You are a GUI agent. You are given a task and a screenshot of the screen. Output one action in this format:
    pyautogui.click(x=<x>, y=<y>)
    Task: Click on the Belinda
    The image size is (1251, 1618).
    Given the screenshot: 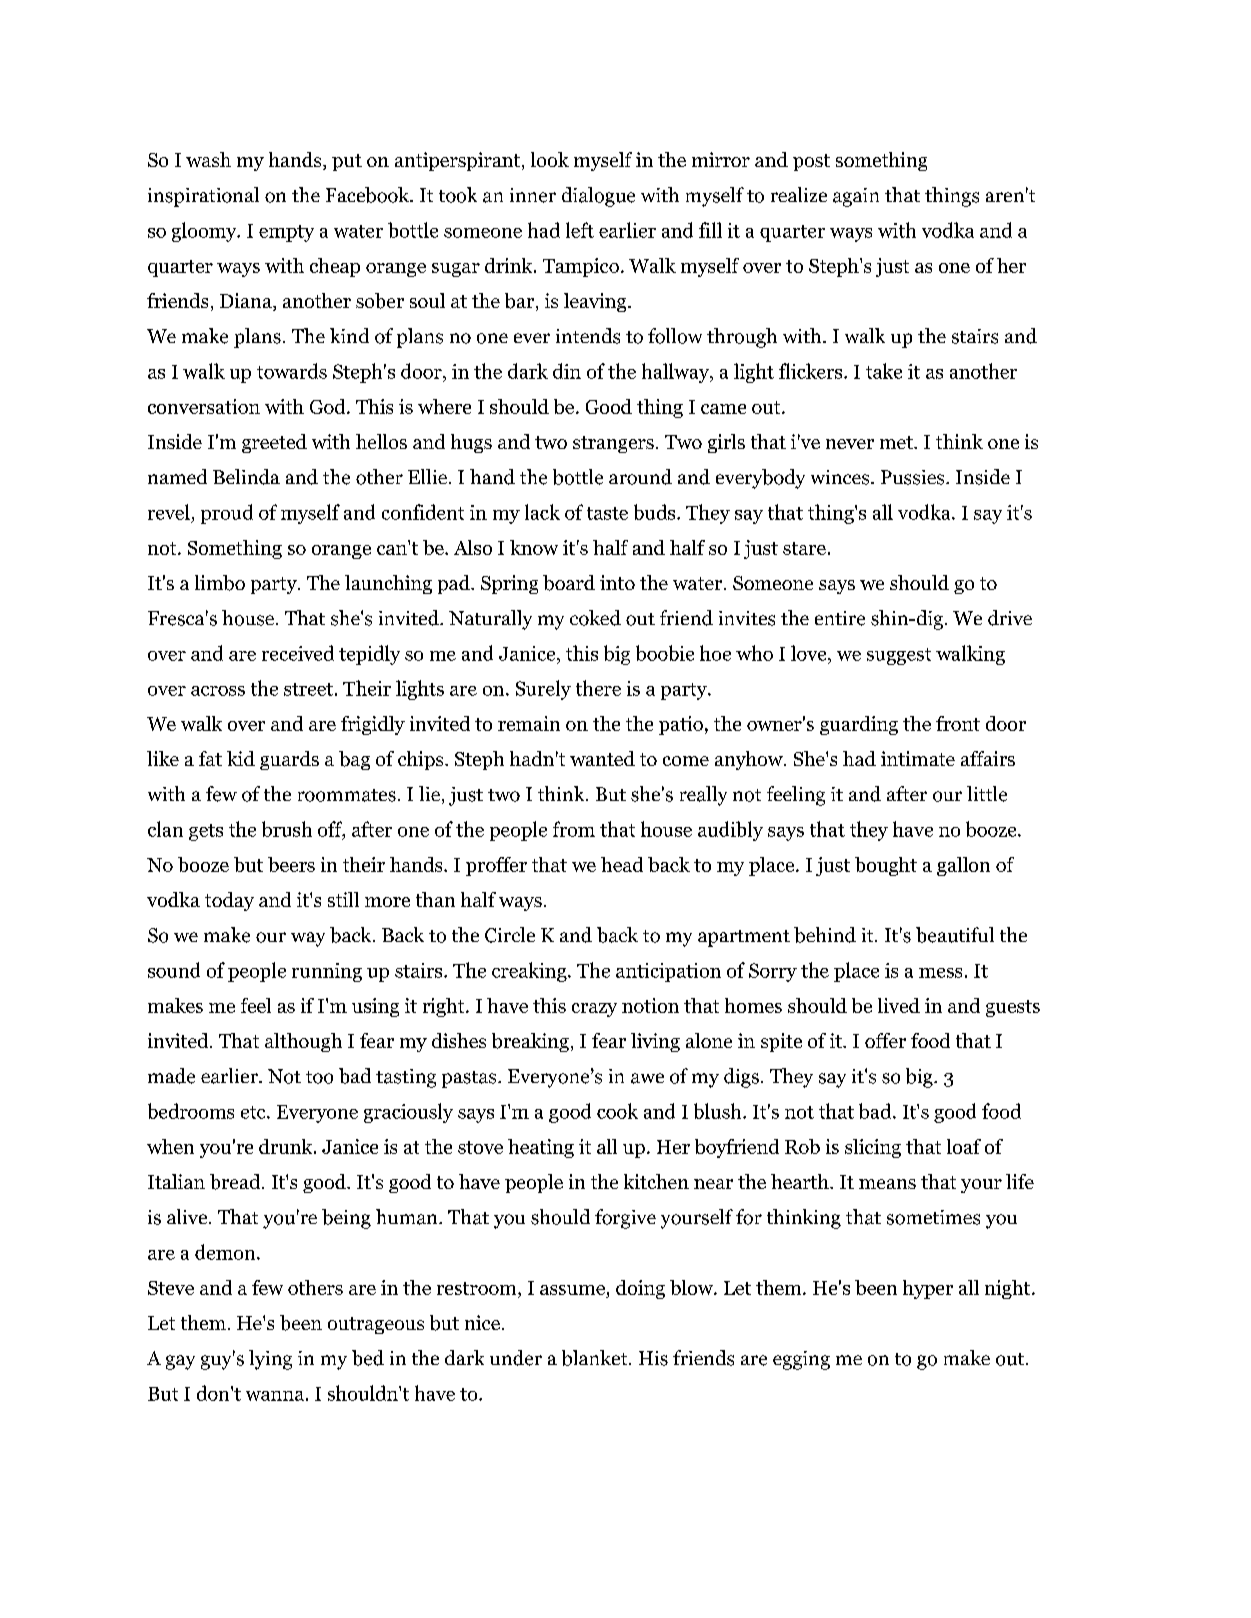 What is the action you would take?
    pyautogui.click(x=246, y=477)
